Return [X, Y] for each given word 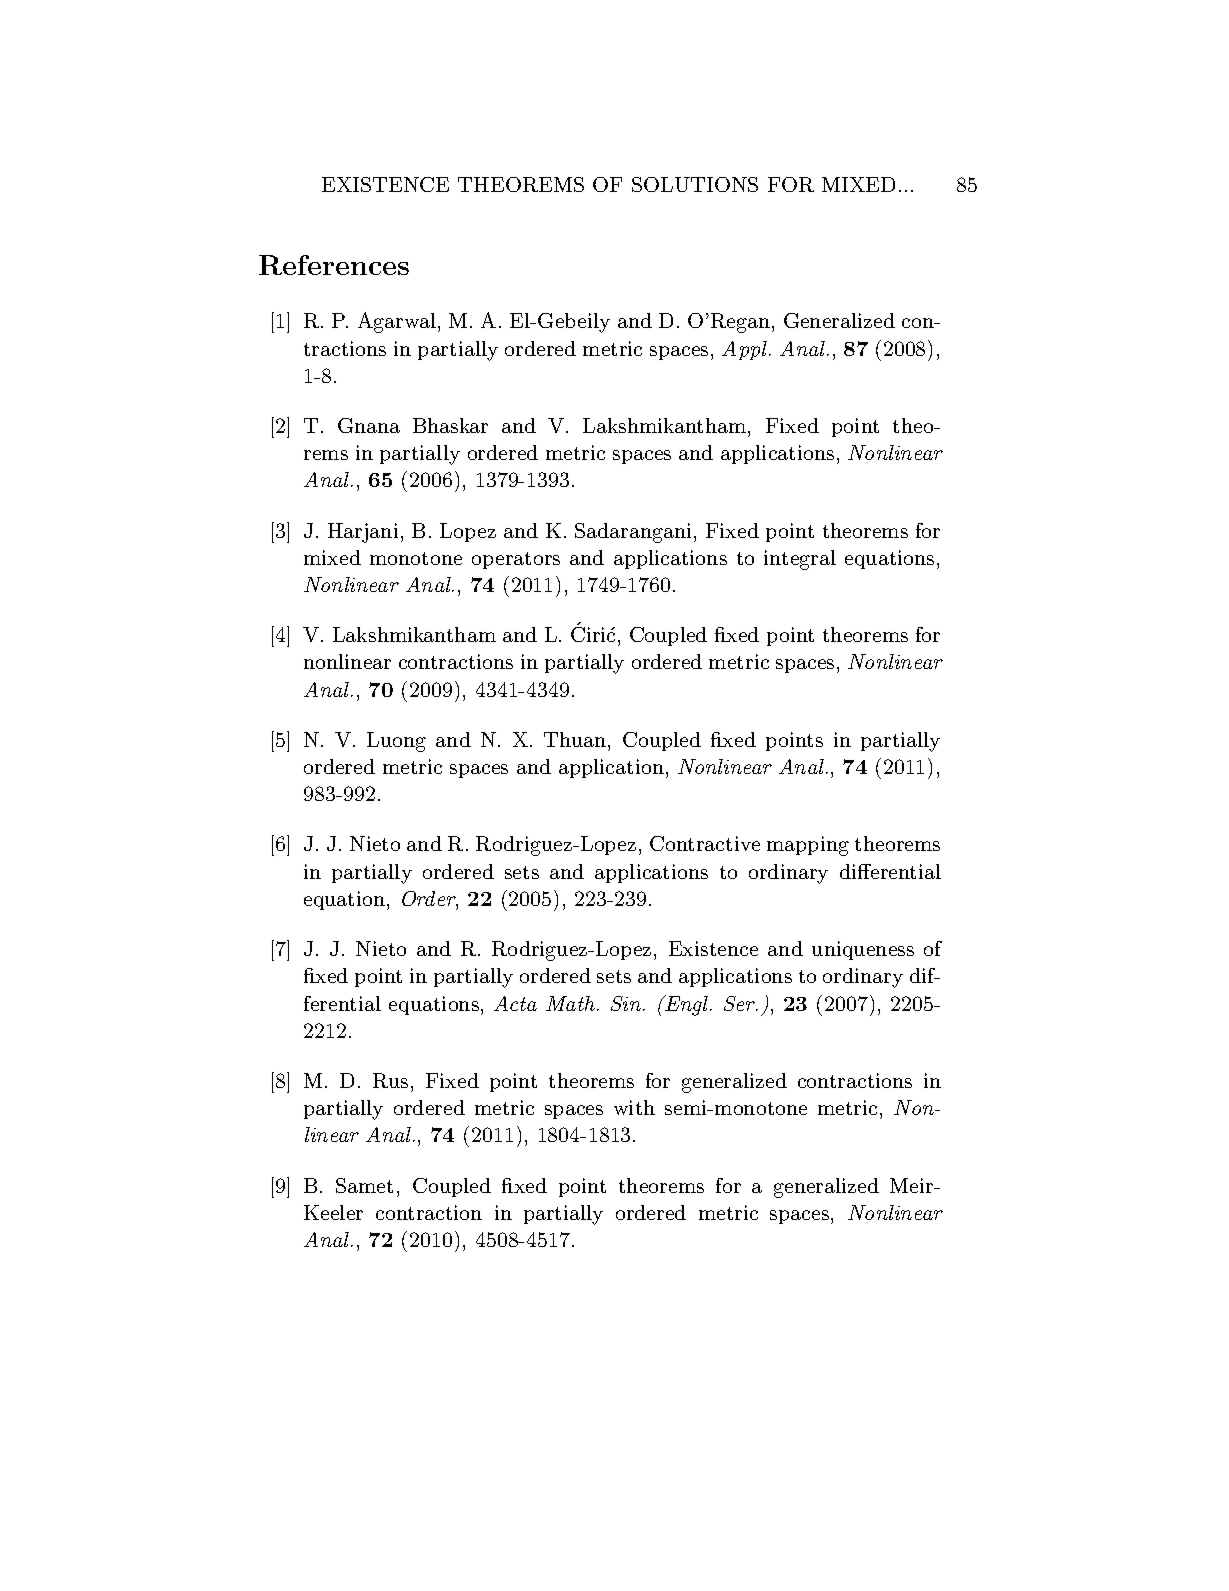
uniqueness [863, 950]
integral [800, 560]
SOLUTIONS [695, 184]
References [334, 265]
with [634, 1107]
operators [516, 560]
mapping [808, 846]
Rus [390, 1080]
